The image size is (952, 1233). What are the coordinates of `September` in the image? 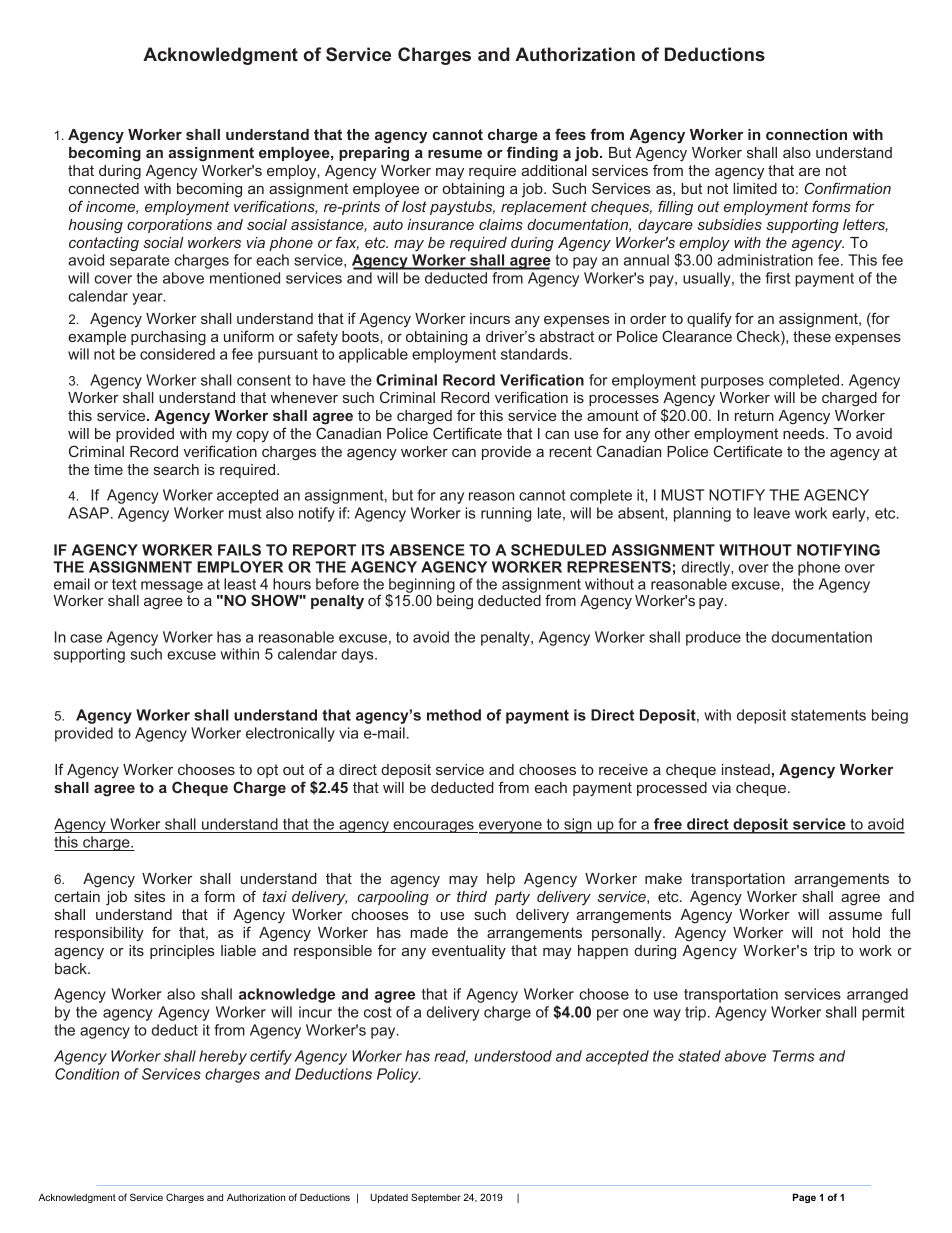 It's located at (436, 1198).
